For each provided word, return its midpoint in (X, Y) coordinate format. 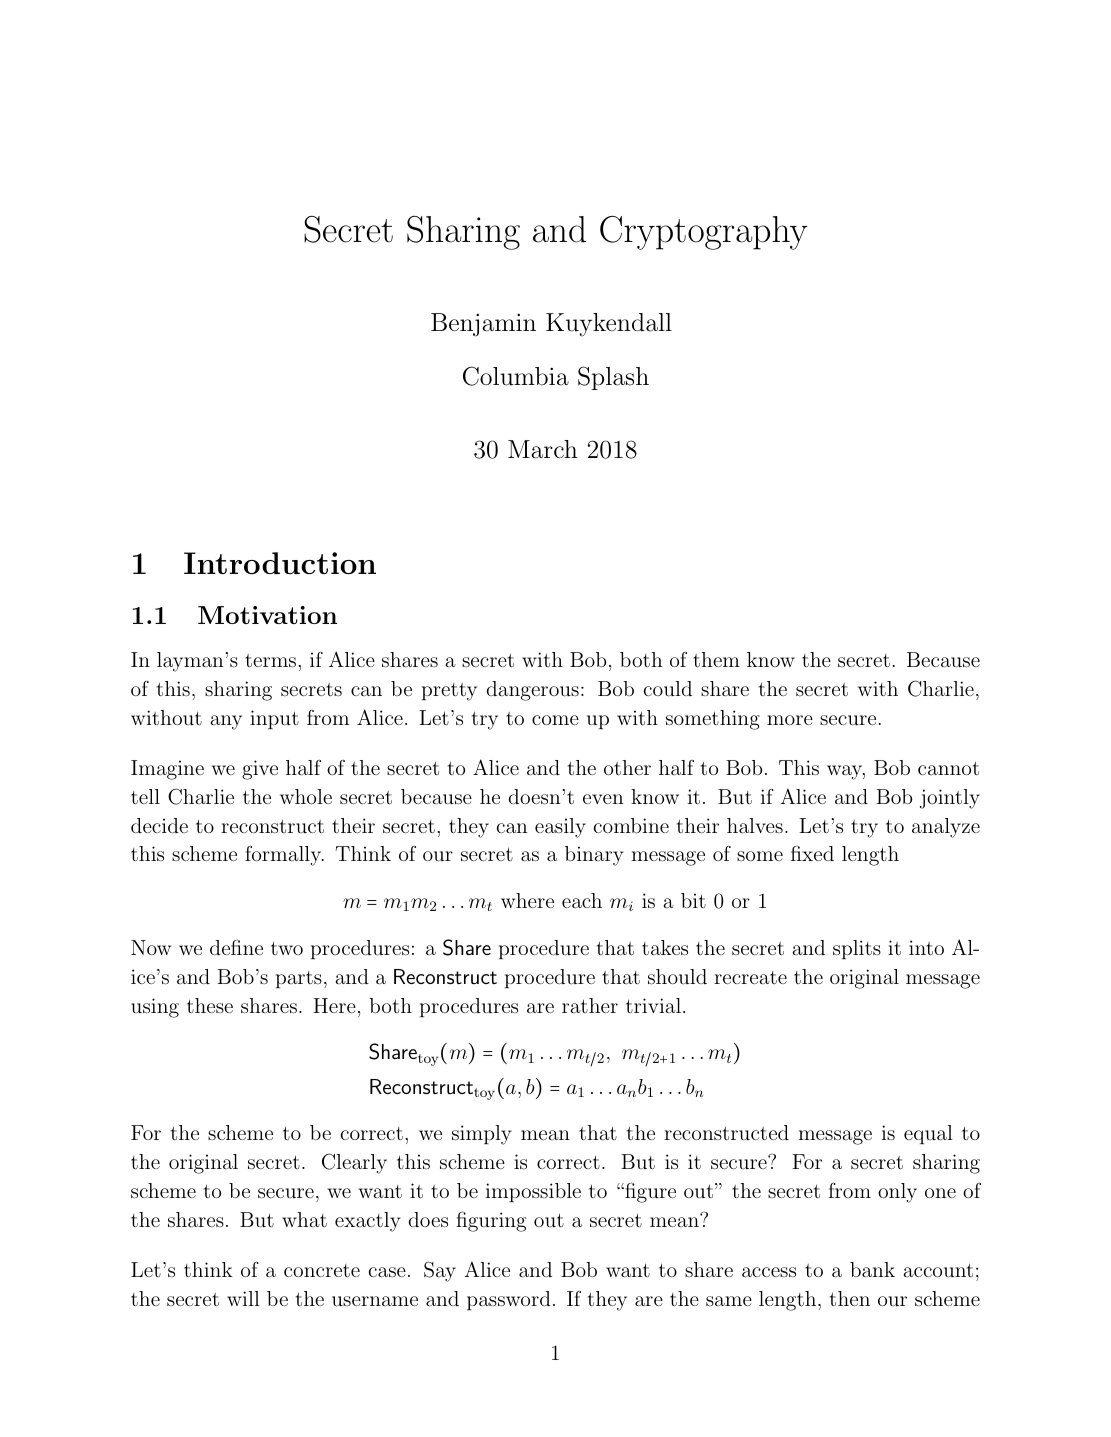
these (210, 1005)
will (243, 1298)
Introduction (280, 563)
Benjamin (483, 325)
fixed (812, 853)
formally (284, 856)
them (716, 659)
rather (590, 1005)
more (790, 720)
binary (594, 856)
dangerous (532, 691)
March (543, 449)
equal (928, 1134)
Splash (613, 378)
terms (272, 660)
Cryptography (704, 233)
